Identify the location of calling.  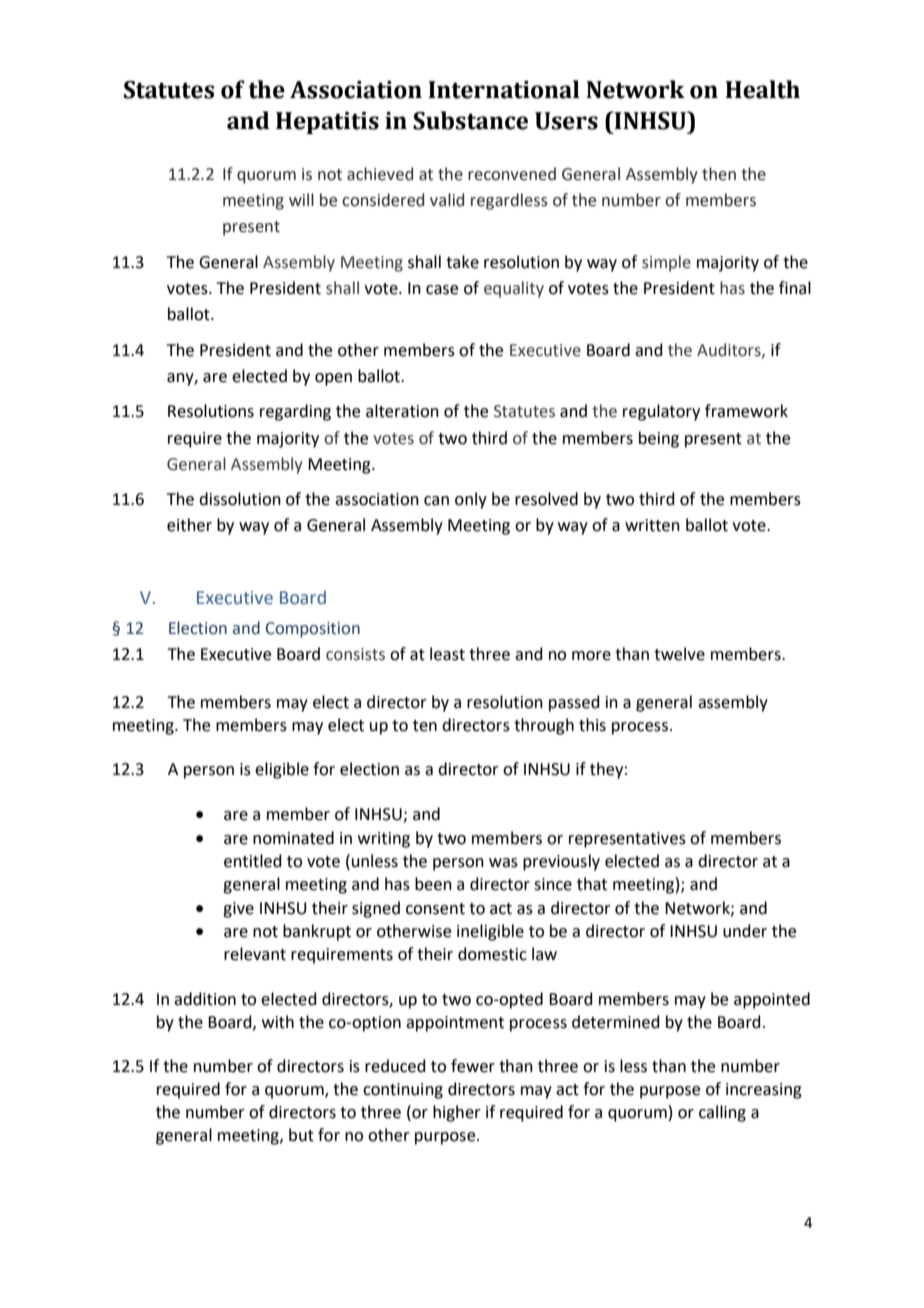
(722, 1113).
